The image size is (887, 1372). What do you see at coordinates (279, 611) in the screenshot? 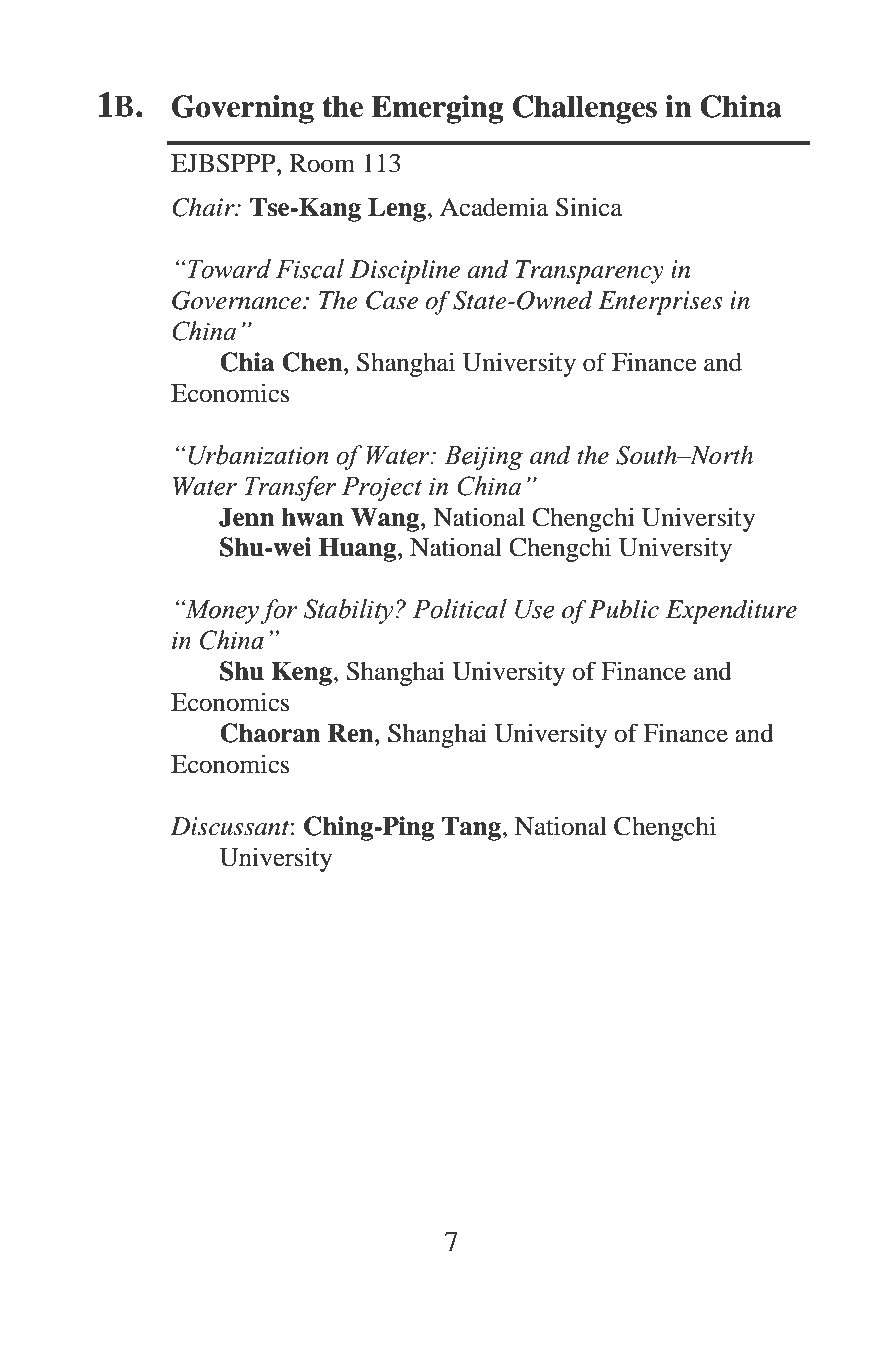
I see `for` at bounding box center [279, 611].
